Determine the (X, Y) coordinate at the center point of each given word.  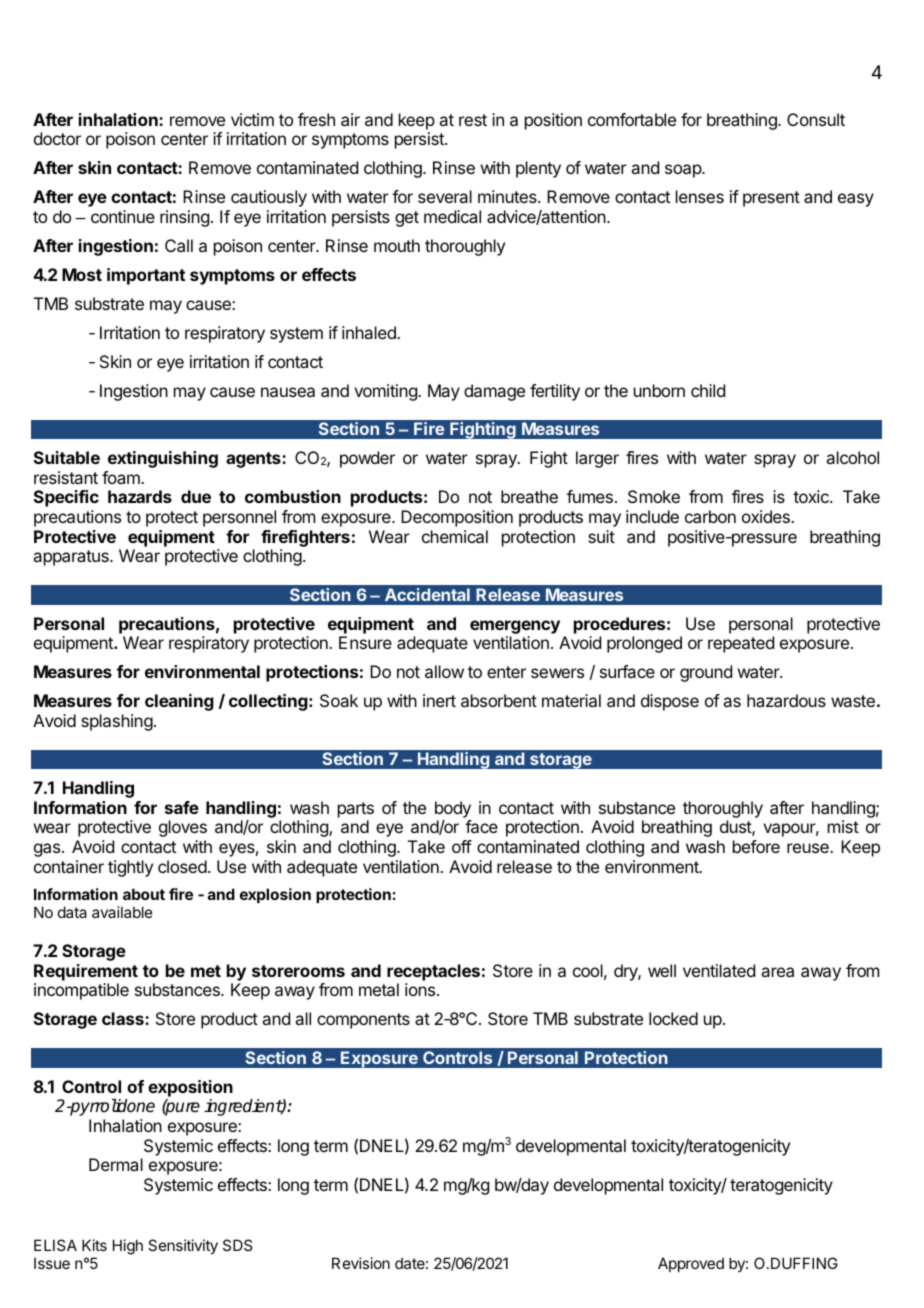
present (771, 199)
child (708, 390)
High (128, 1247)
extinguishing (163, 459)
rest (473, 120)
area (777, 972)
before (756, 846)
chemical (455, 536)
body (453, 809)
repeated (741, 644)
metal (379, 989)
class (124, 1018)
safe (182, 807)
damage (494, 392)
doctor (57, 138)
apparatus (72, 558)
